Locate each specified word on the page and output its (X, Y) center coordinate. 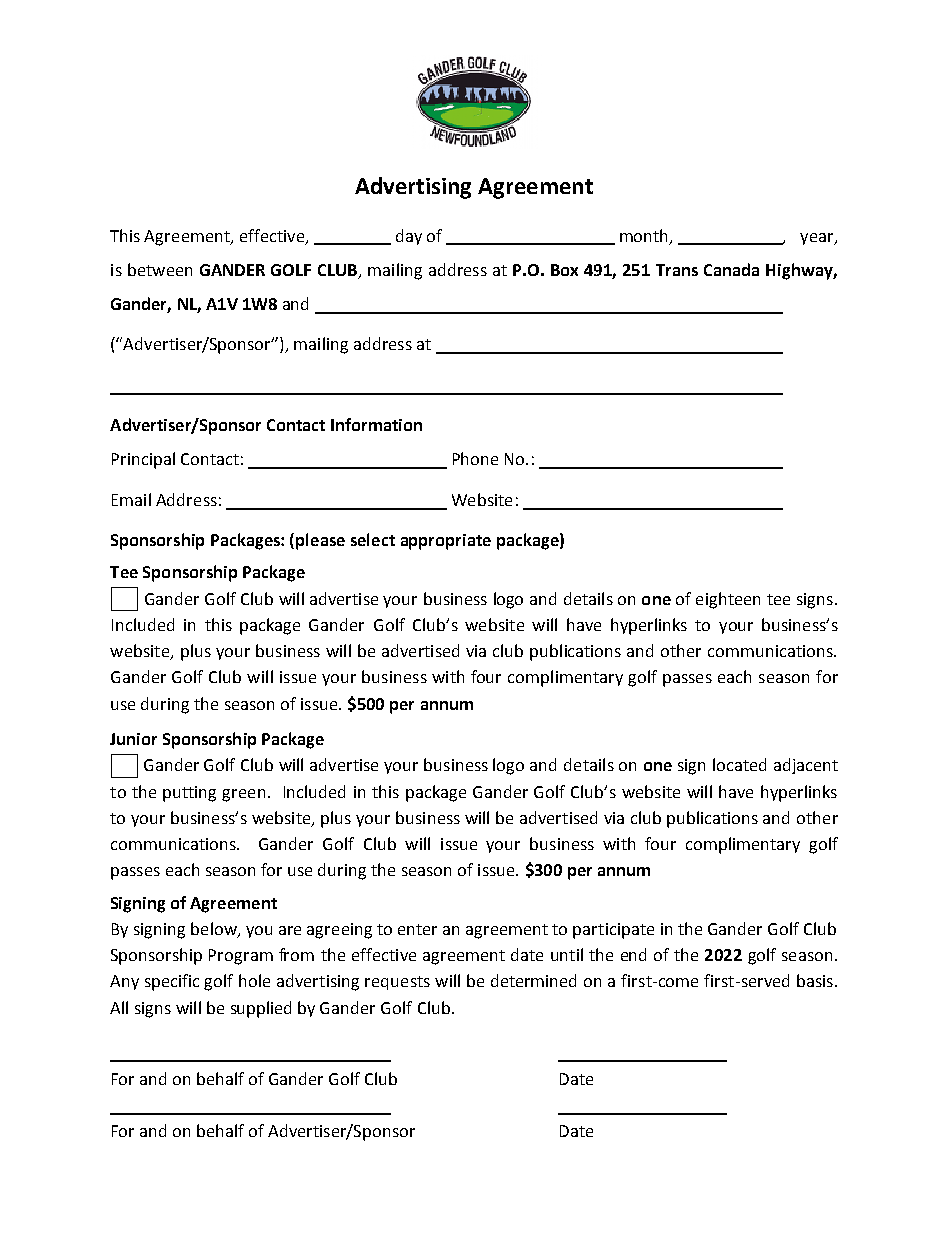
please (320, 541)
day (409, 237)
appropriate (446, 542)
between (160, 269)
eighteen (728, 600)
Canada (731, 269)
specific (172, 982)
